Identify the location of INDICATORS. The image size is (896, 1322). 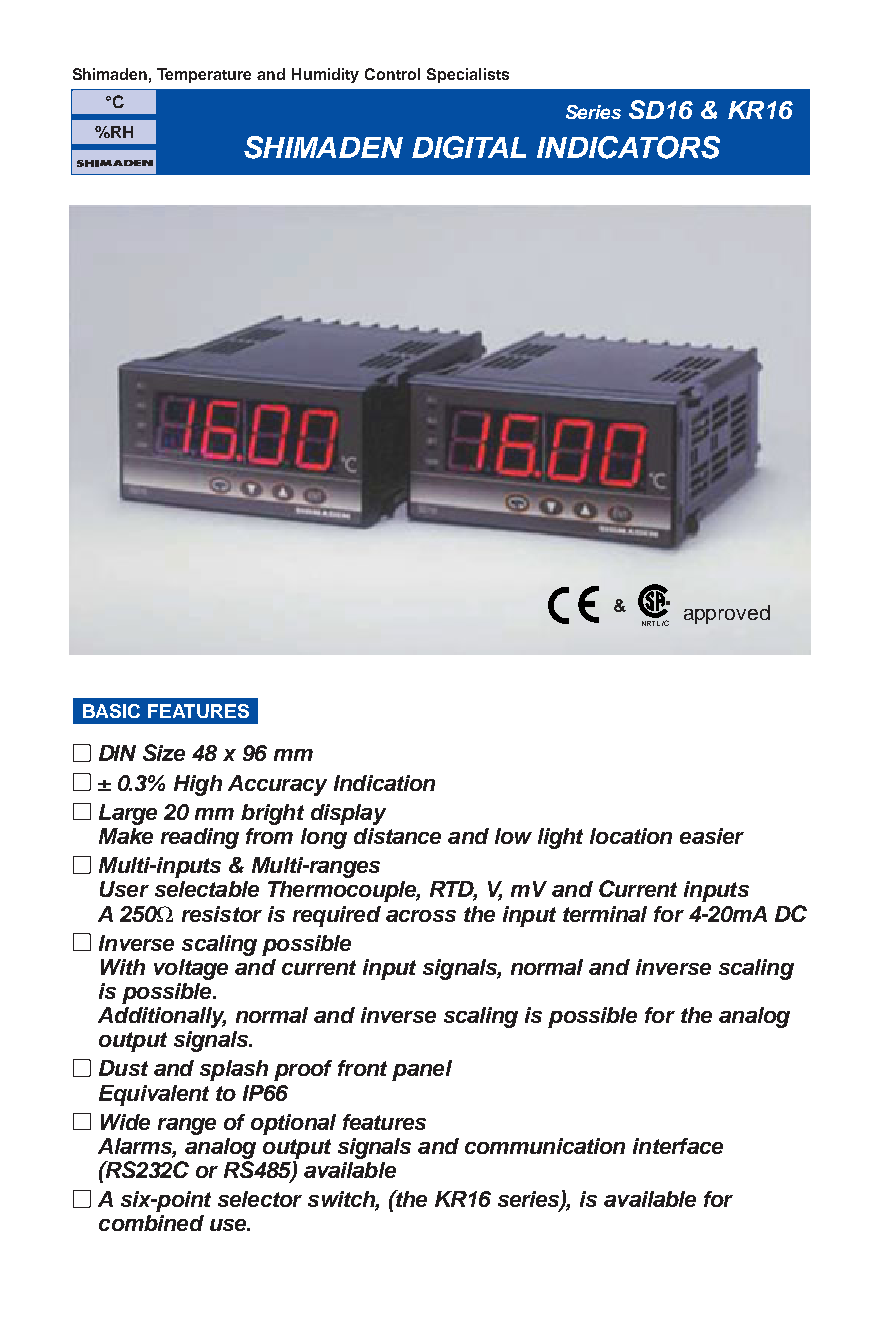
(628, 147).
